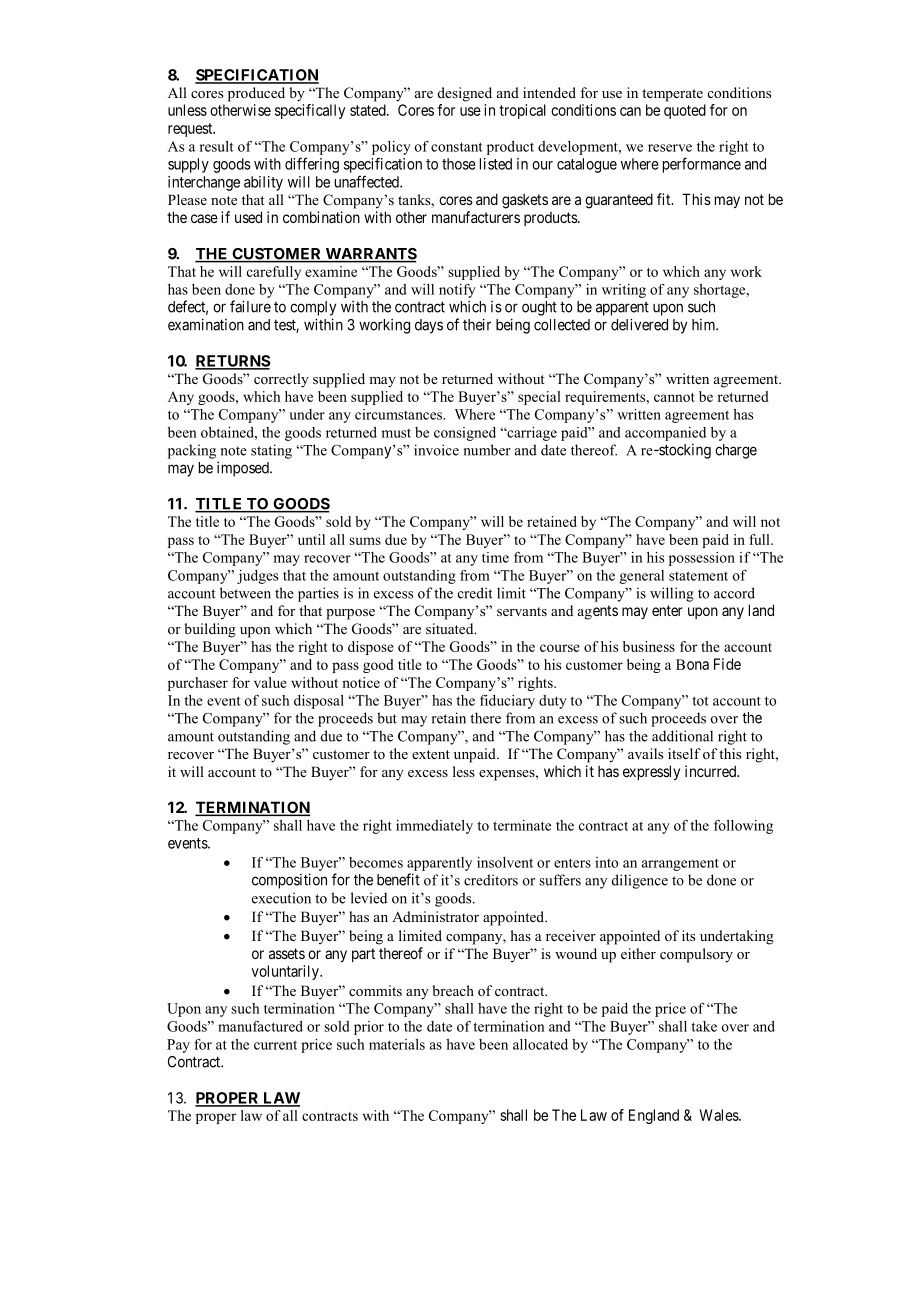  I want to click on arrangement, so click(680, 864).
